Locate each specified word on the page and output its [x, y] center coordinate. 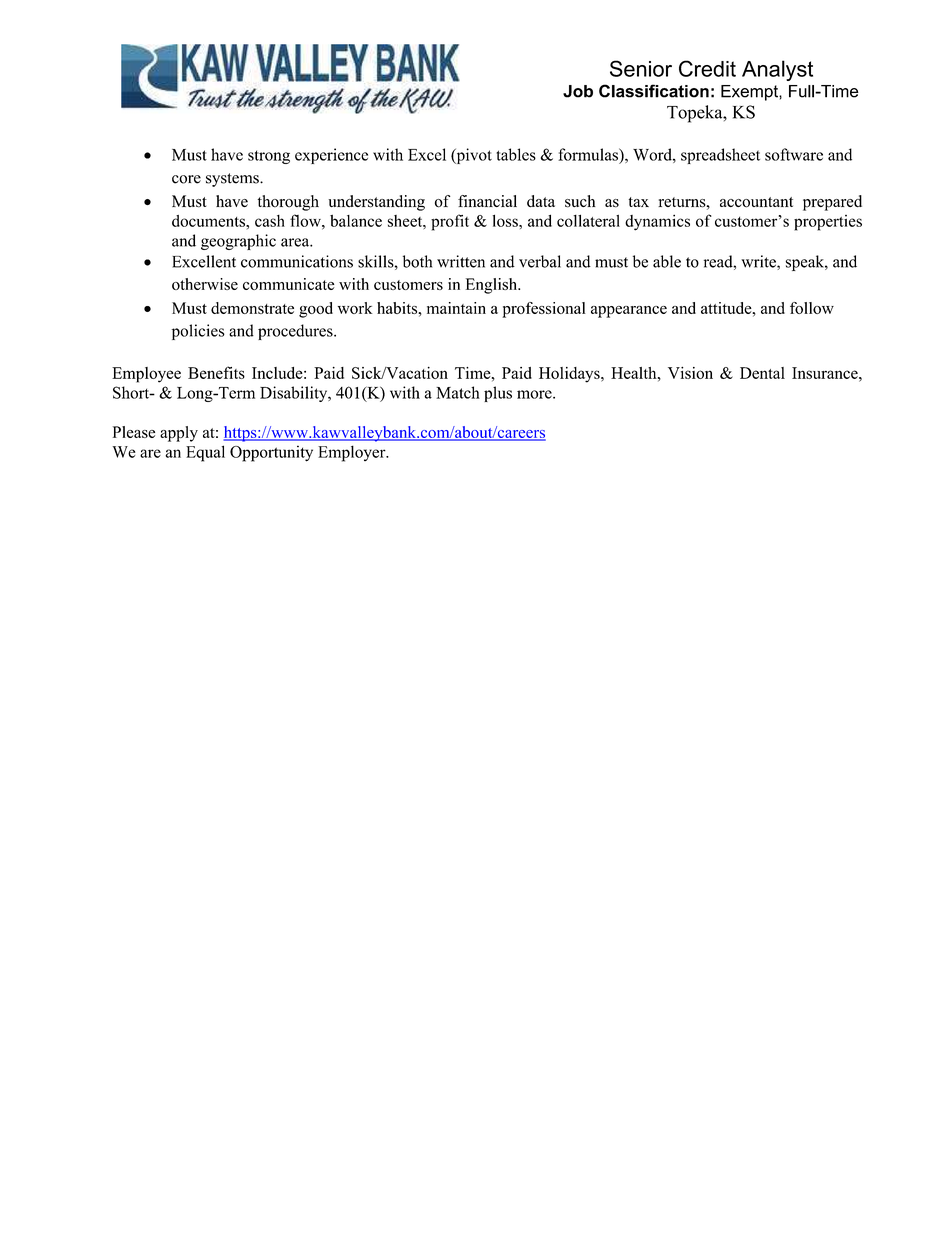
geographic [238, 242]
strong [269, 157]
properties [828, 223]
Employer [353, 453]
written [461, 261]
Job [578, 91]
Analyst [777, 70]
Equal [205, 453]
